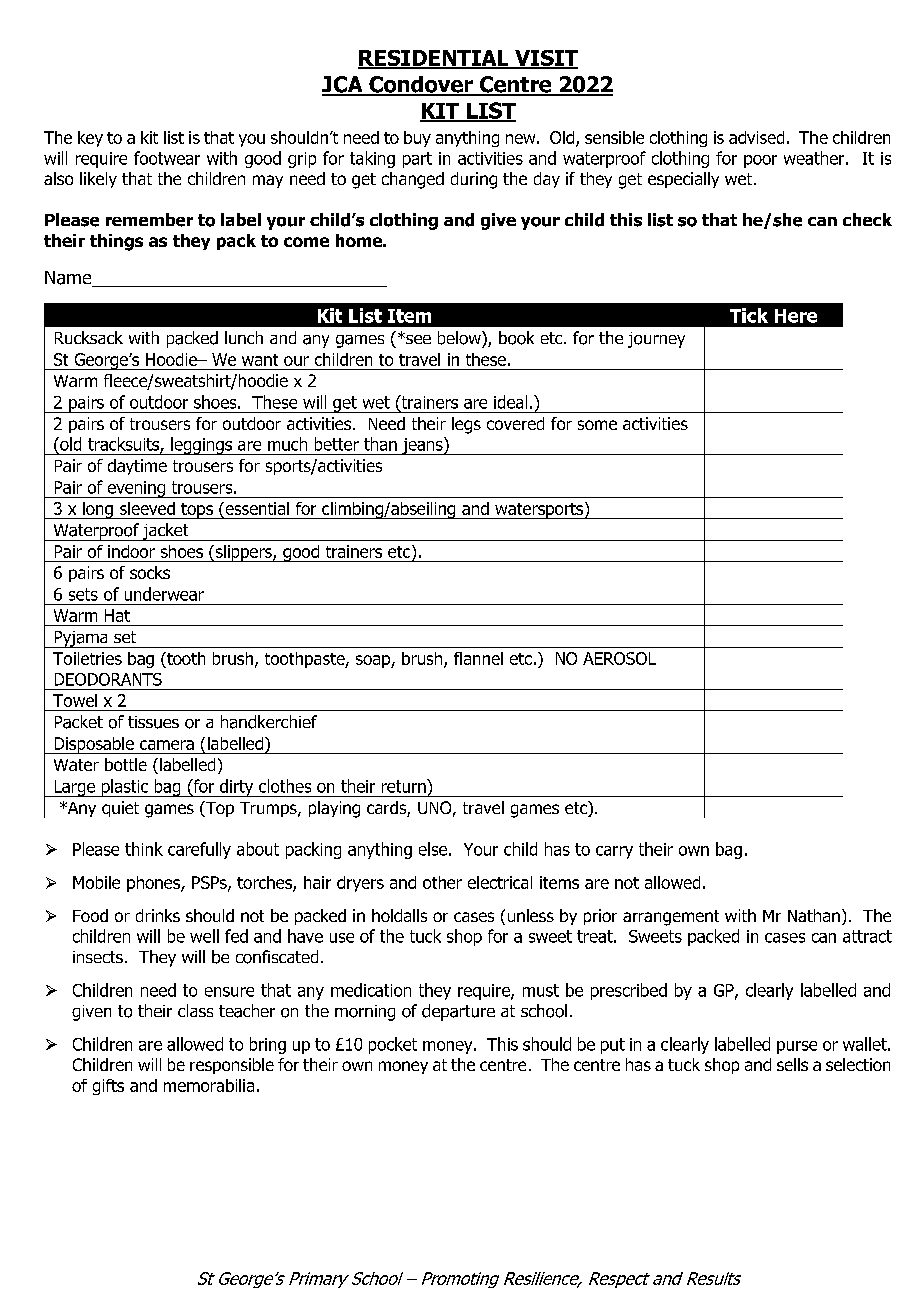 Image resolution: width=924 pixels, height=1309 pixels. I want to click on gifts, so click(108, 1087).
